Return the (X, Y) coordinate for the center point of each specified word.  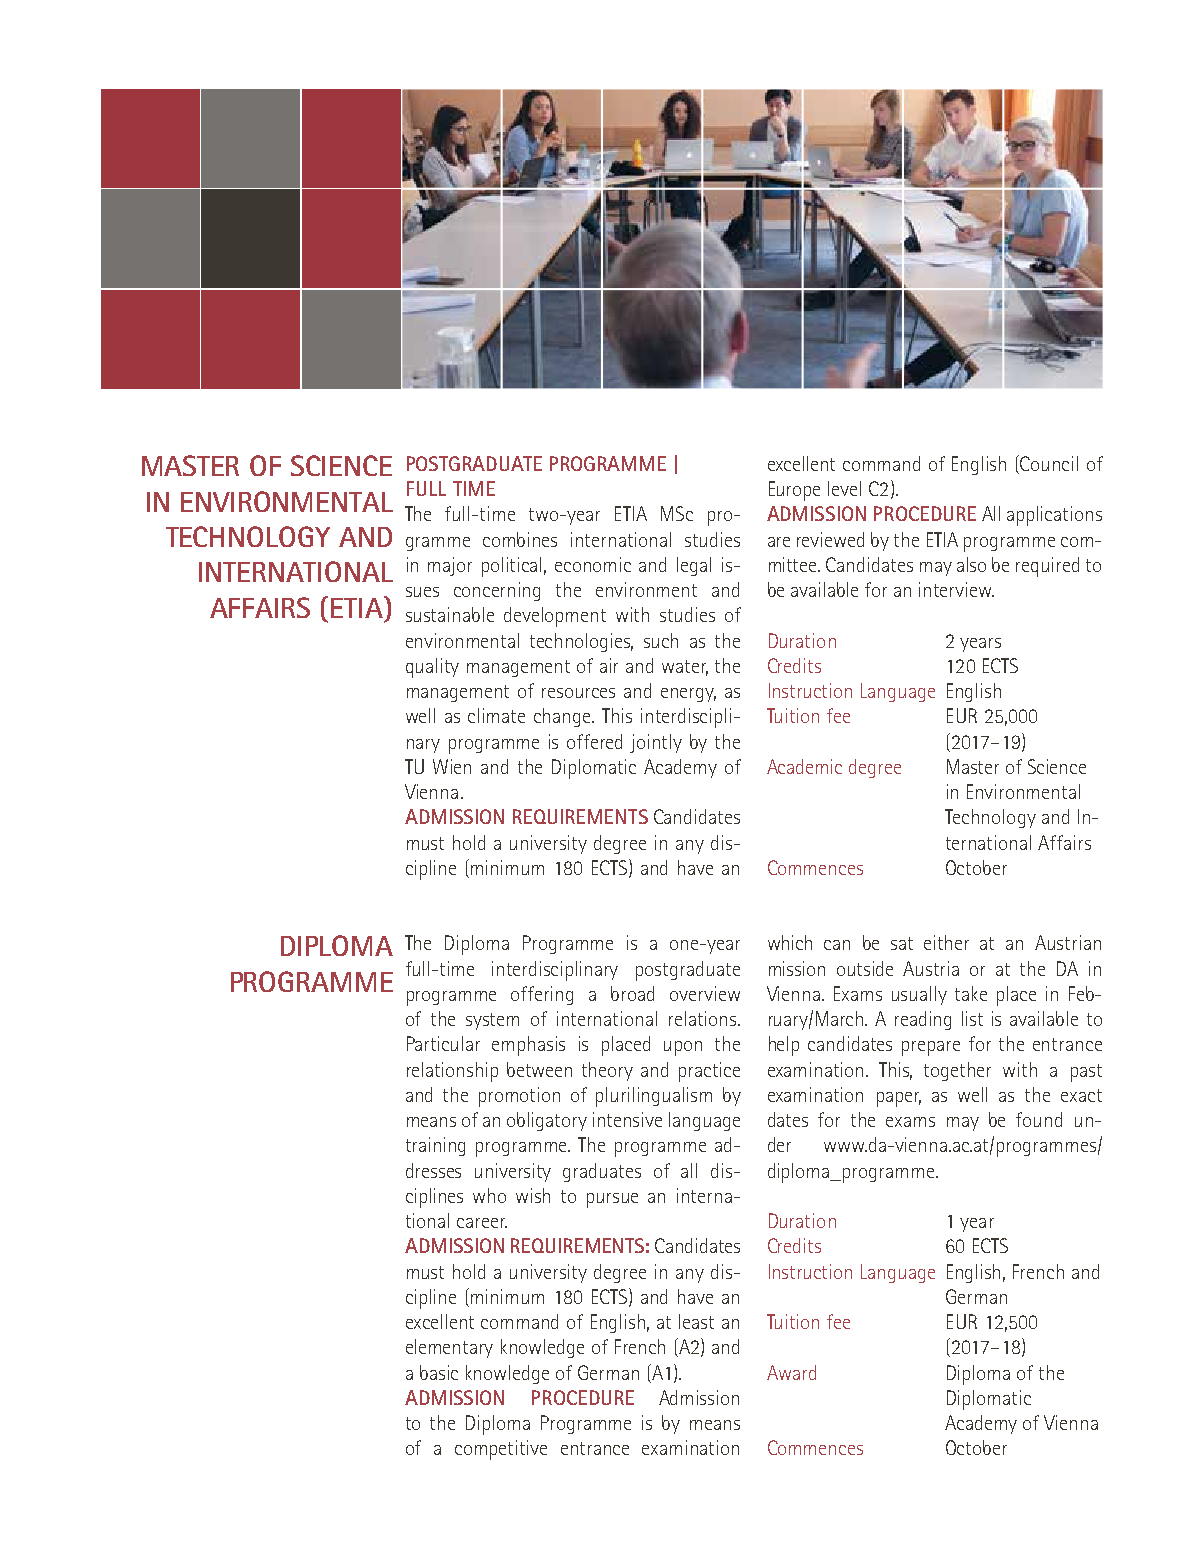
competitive (501, 1450)
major (450, 566)
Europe (794, 491)
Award (791, 1372)
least (696, 1321)
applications (1054, 516)
